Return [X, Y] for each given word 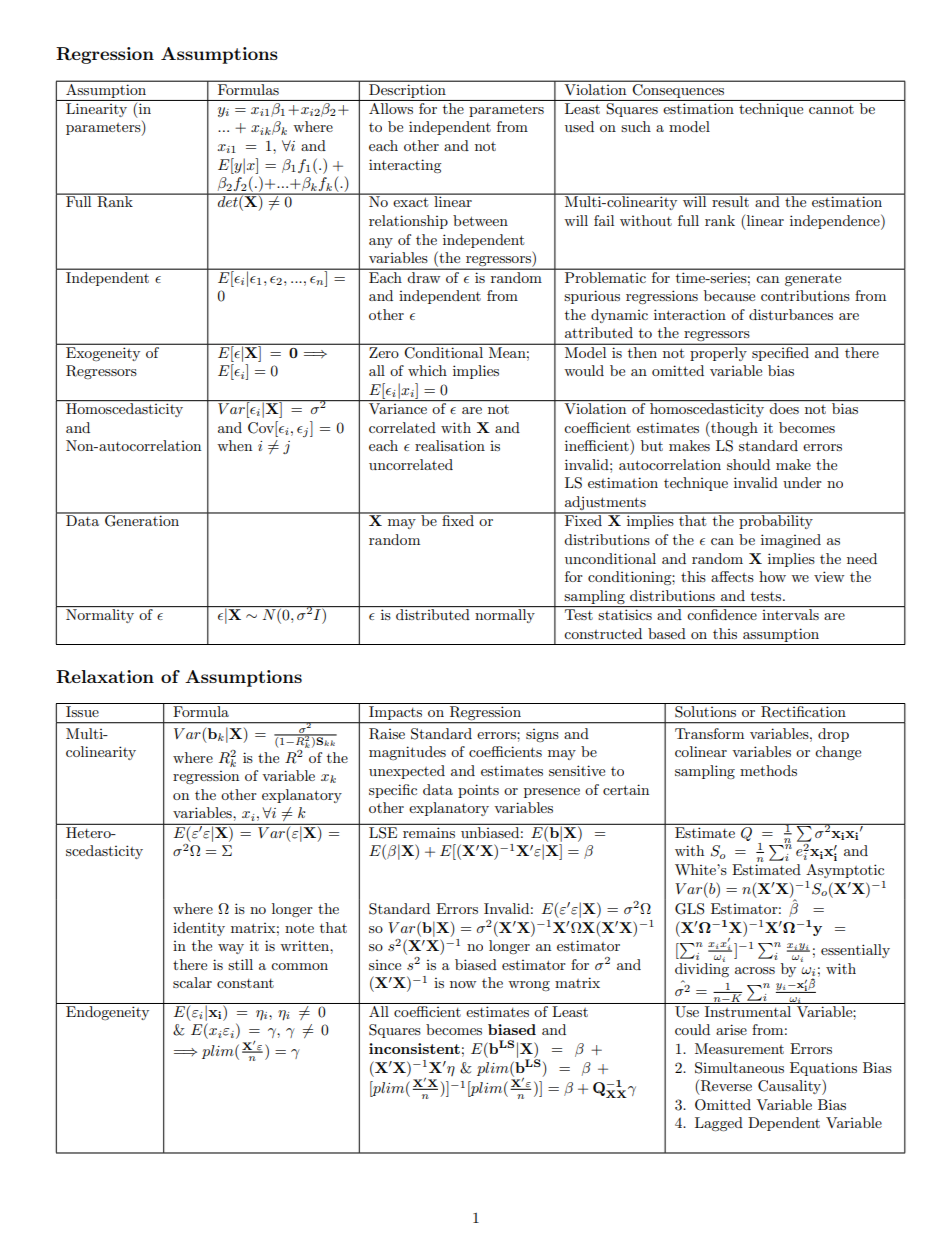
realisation [450, 445]
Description [407, 89]
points [478, 791]
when [234, 445]
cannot [831, 109]
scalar [192, 982]
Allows [391, 107]
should [748, 464]
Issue [82, 711]
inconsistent [414, 1048]
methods [768, 770]
